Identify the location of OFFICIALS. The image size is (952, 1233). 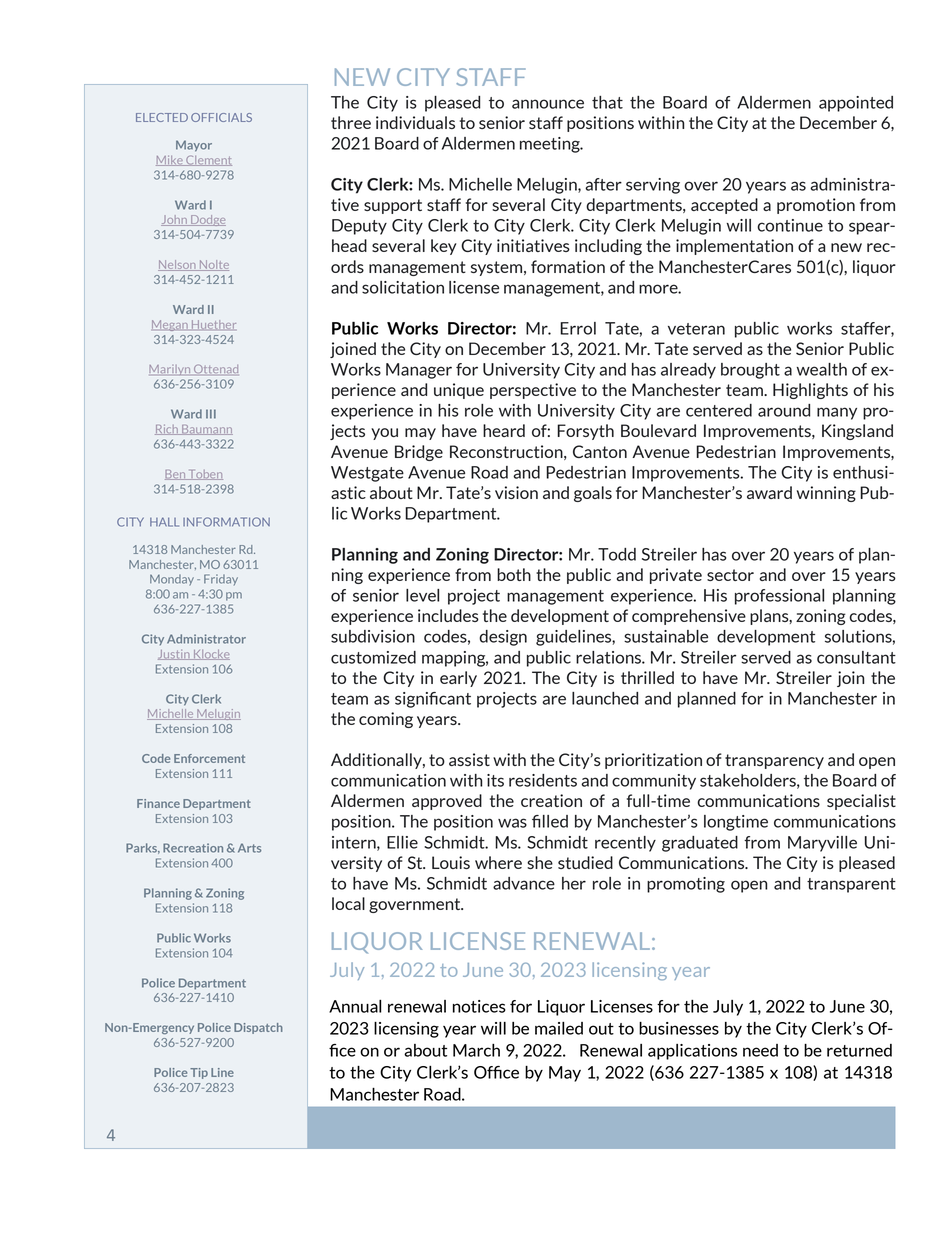
(221, 117).
